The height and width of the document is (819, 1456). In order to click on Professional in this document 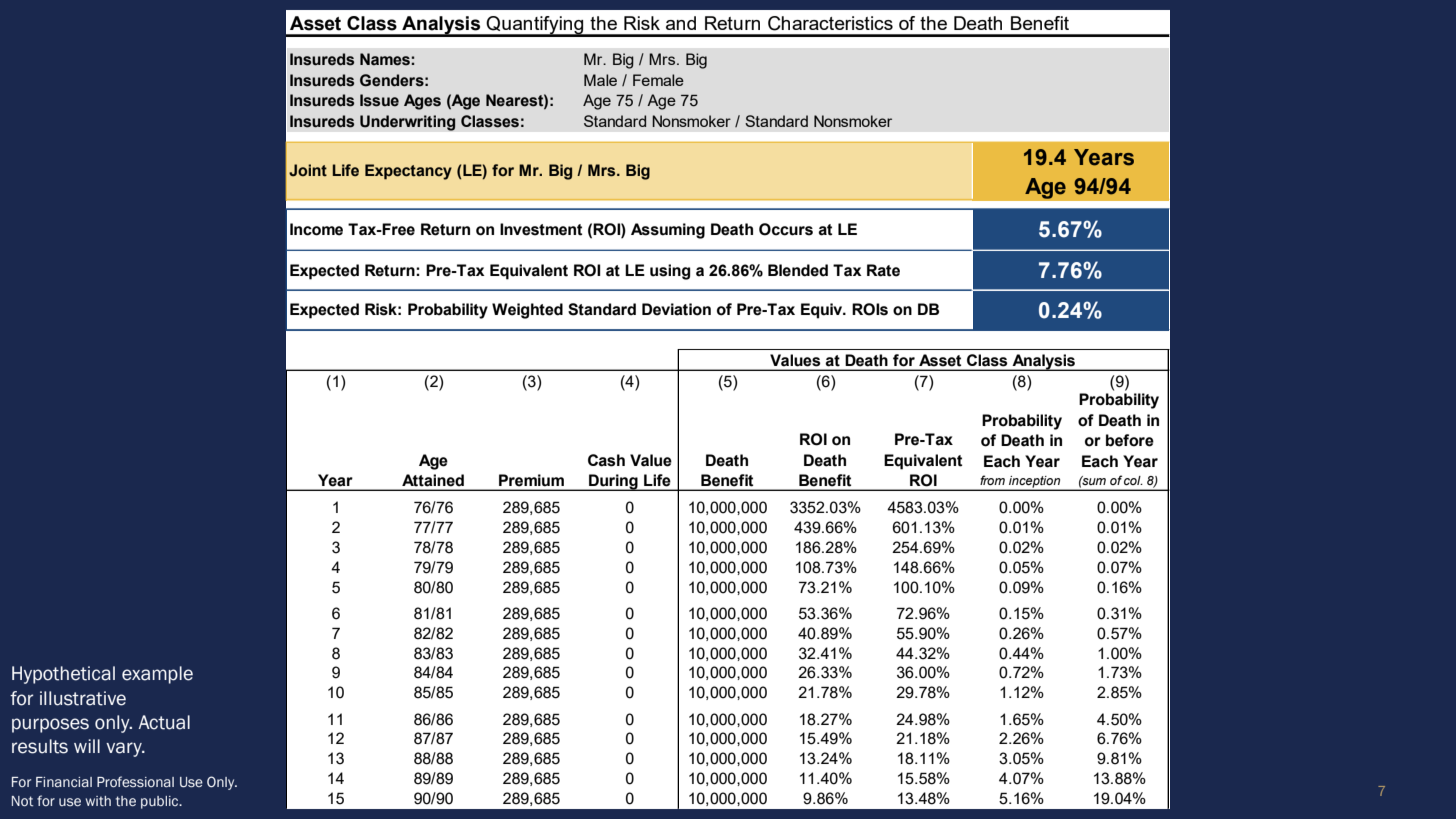, I will do `click(135, 782)`.
